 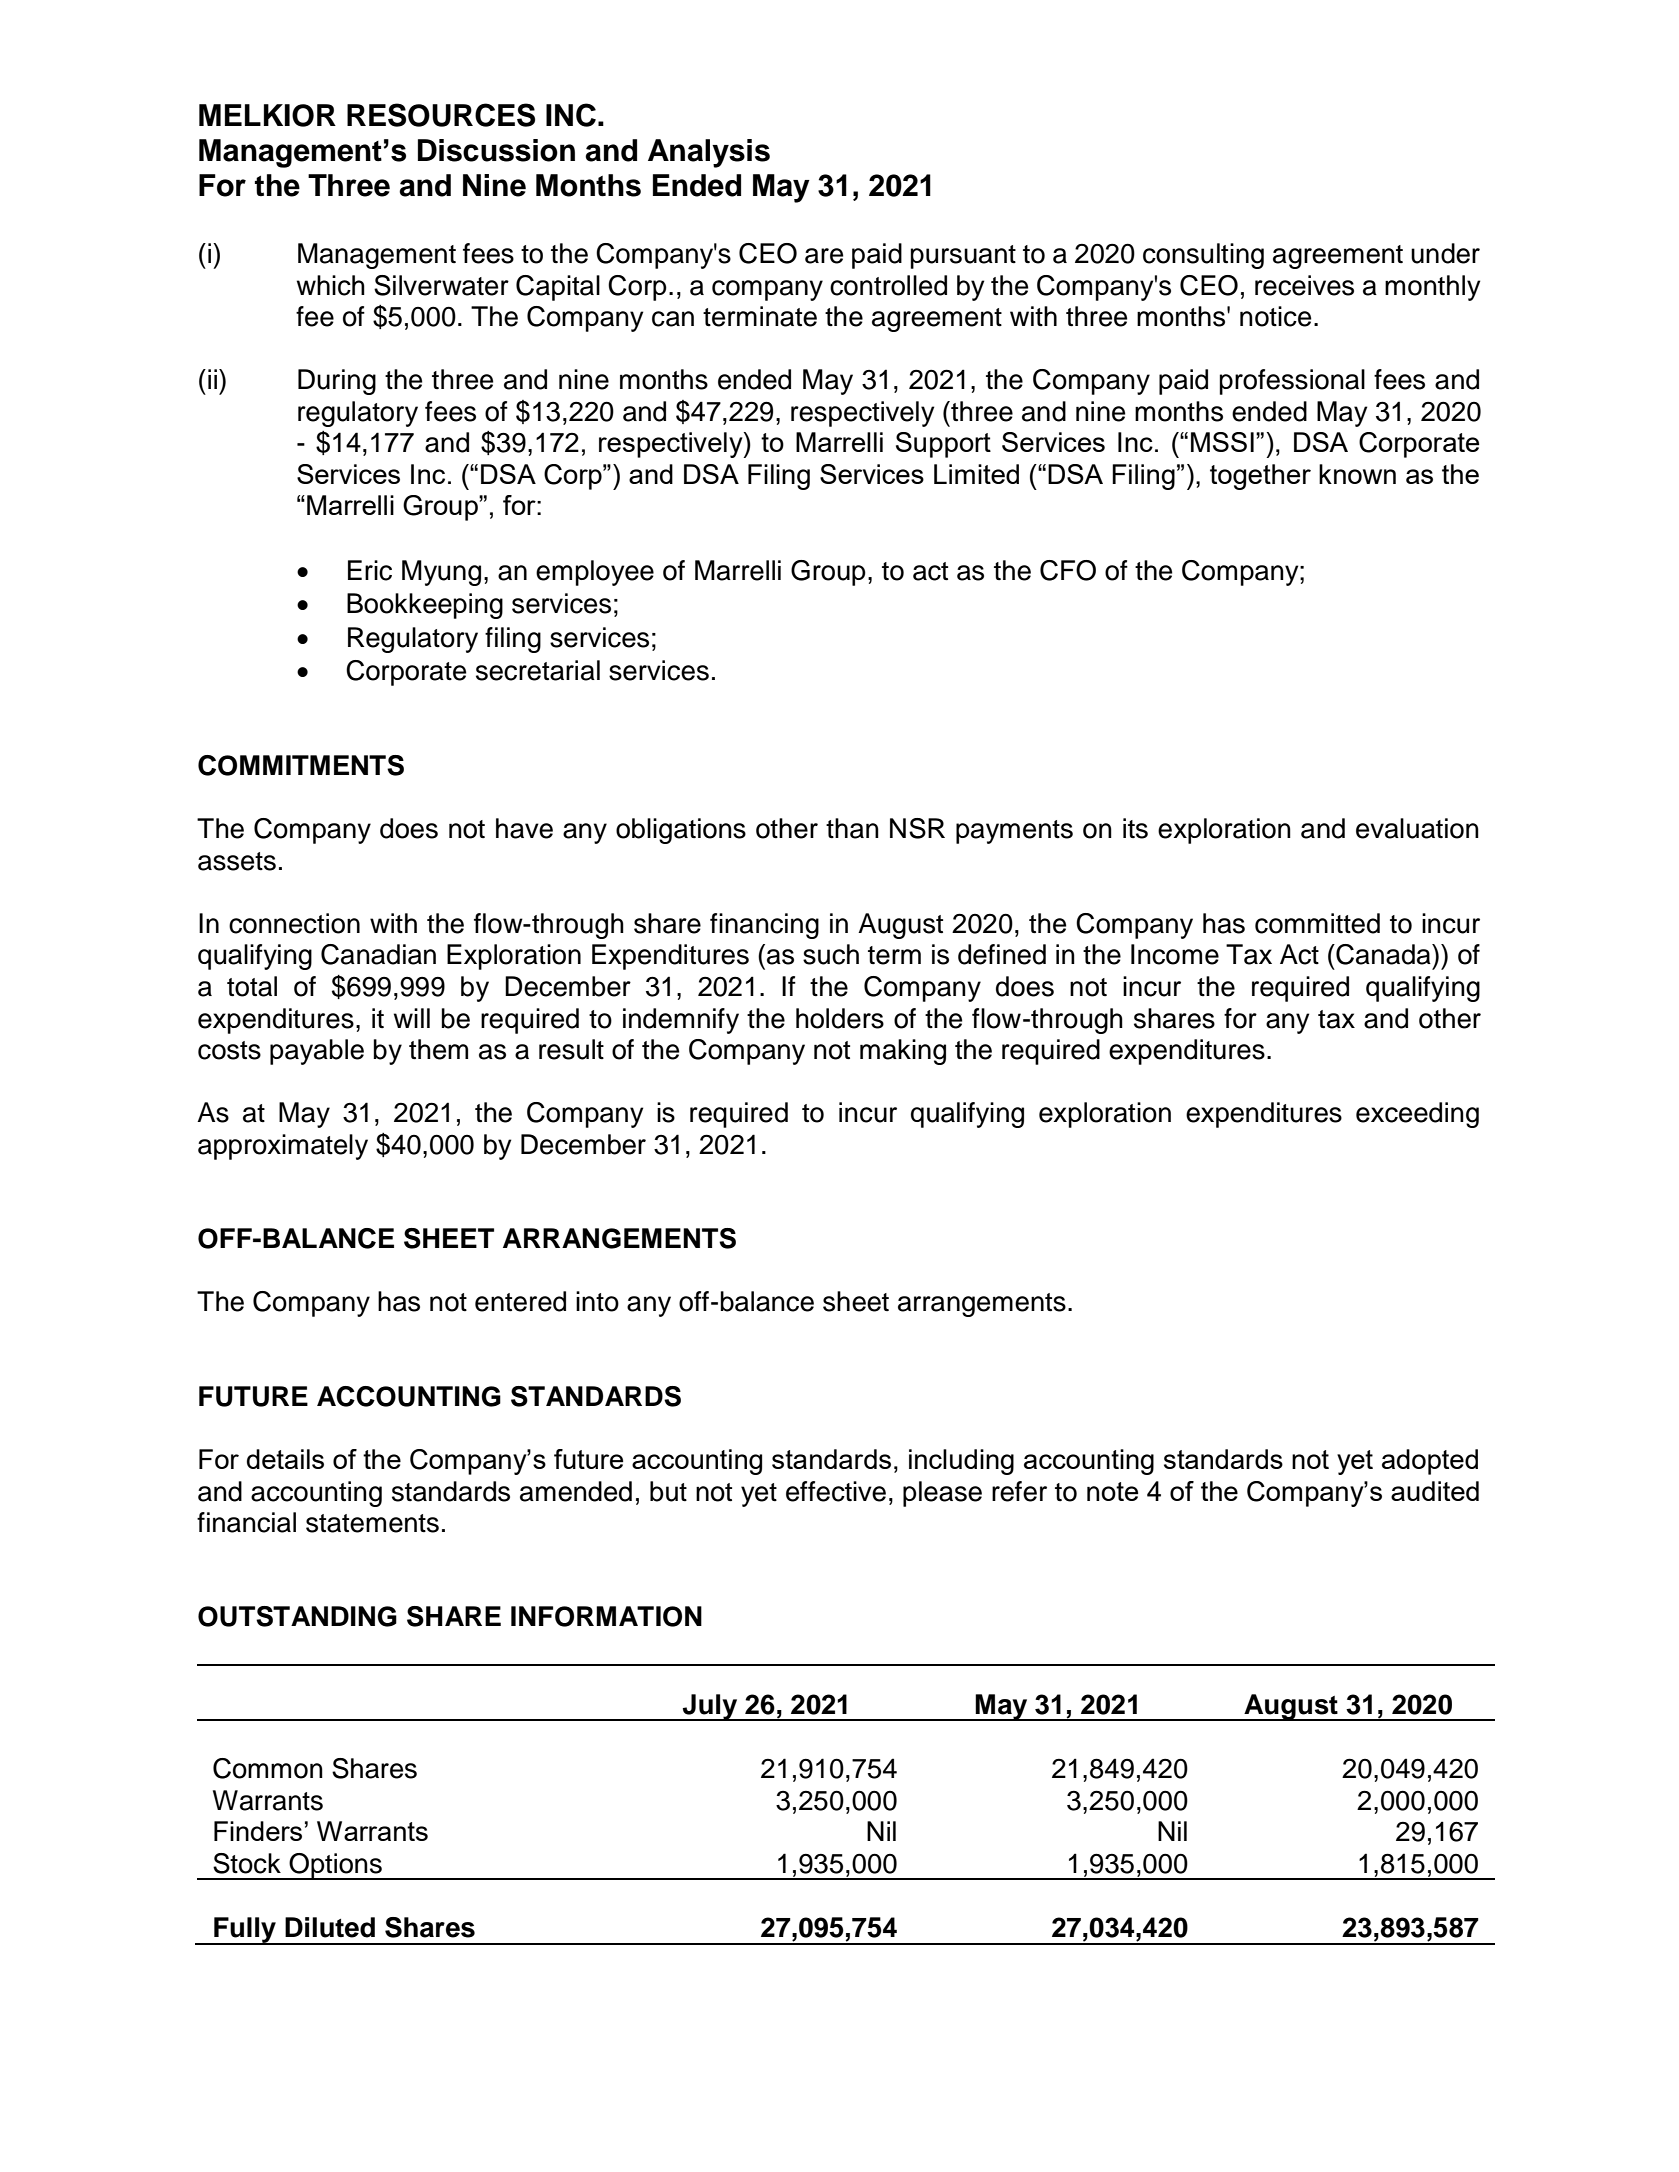 What do you see at coordinates (709, 153) in the page?
I see `Analysis` at bounding box center [709, 153].
